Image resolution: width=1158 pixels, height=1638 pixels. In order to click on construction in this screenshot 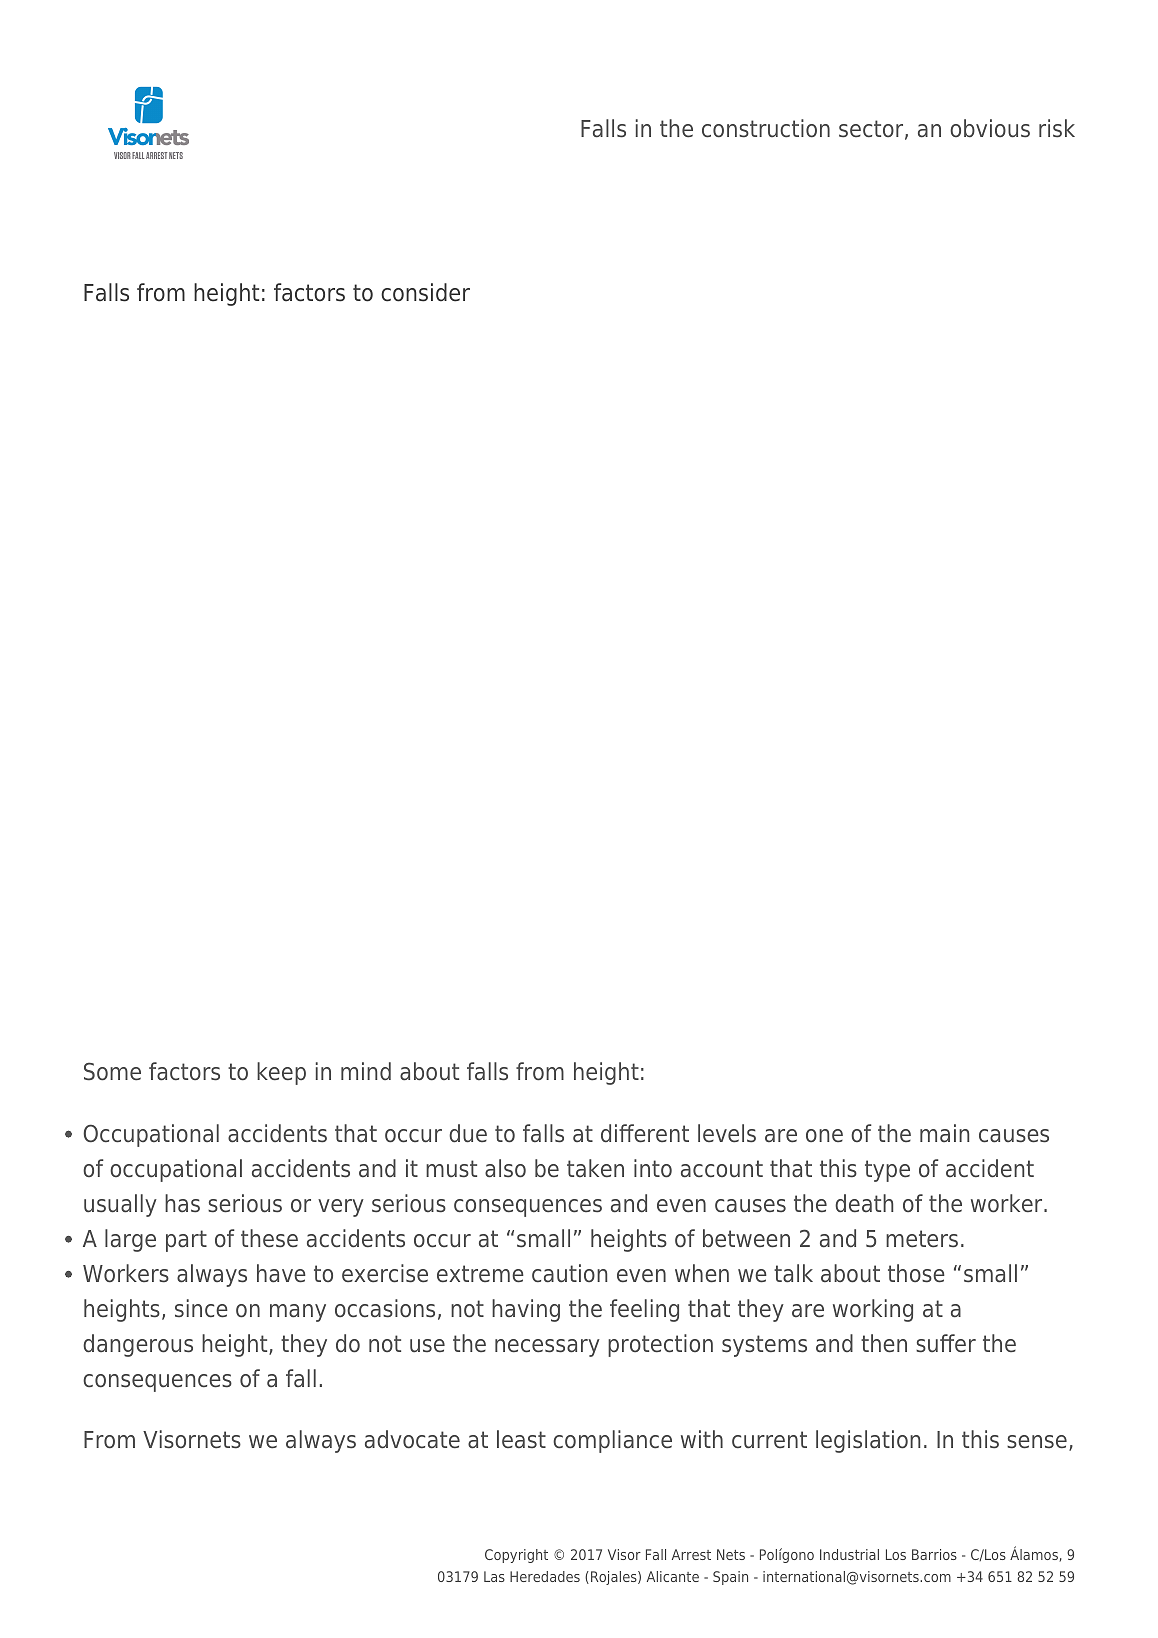, I will do `click(766, 128)`.
